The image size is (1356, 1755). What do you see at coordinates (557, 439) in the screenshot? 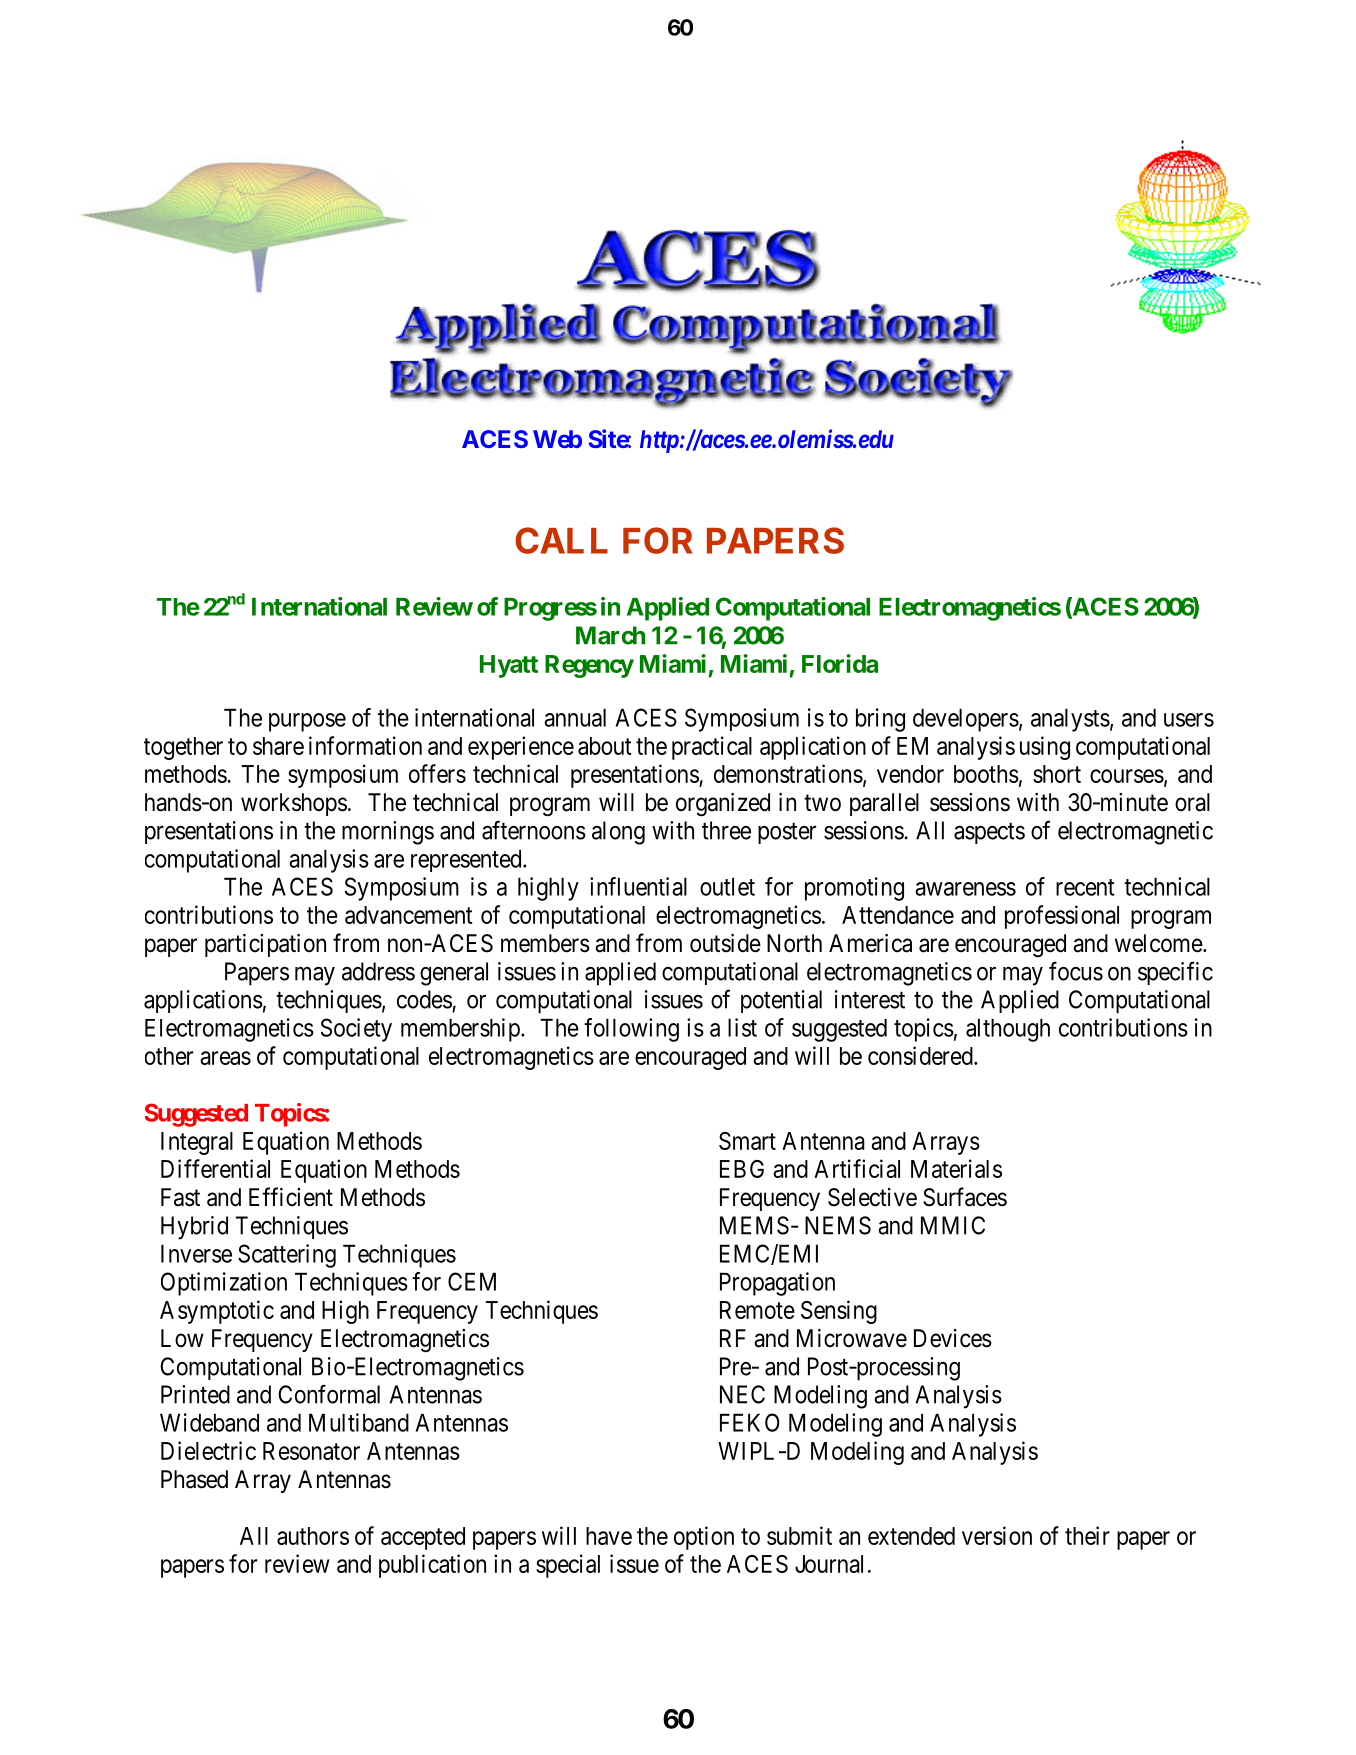
I see `Web` at bounding box center [557, 439].
